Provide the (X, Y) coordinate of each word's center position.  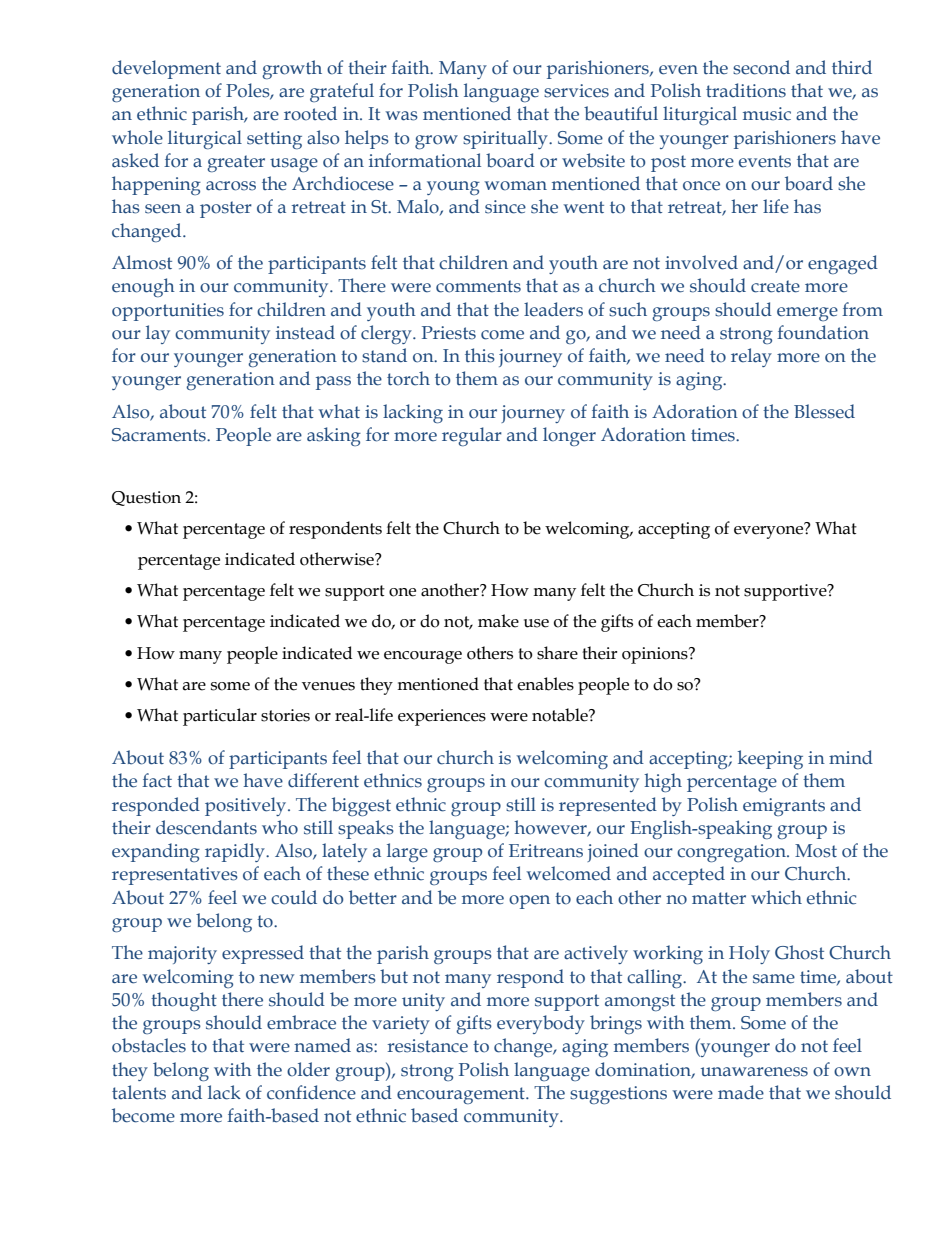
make (498, 621)
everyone (770, 531)
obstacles (149, 1045)
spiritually (506, 139)
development (166, 69)
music (767, 114)
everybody (541, 1024)
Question (146, 498)
